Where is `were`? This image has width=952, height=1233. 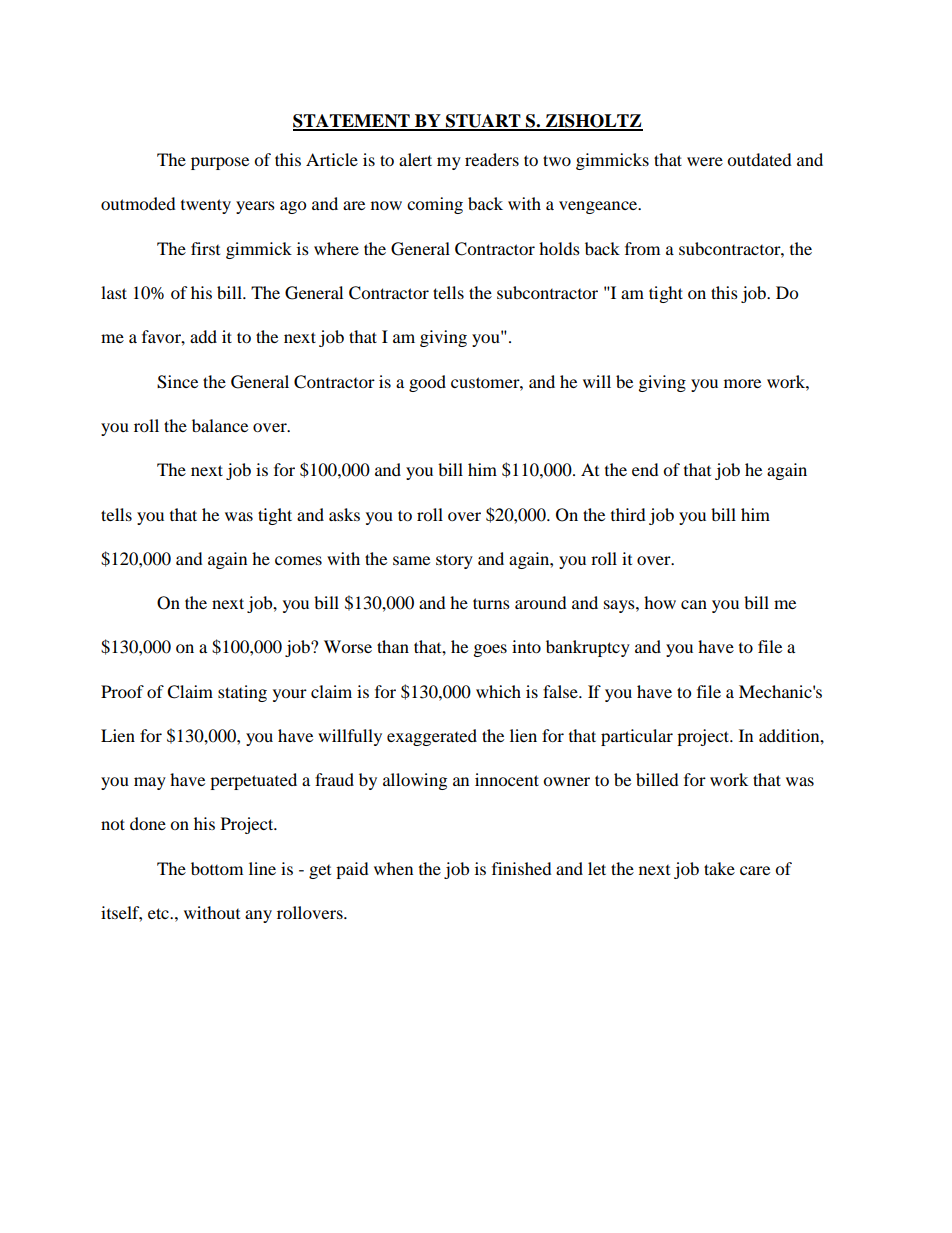 were is located at coordinates (705, 161).
